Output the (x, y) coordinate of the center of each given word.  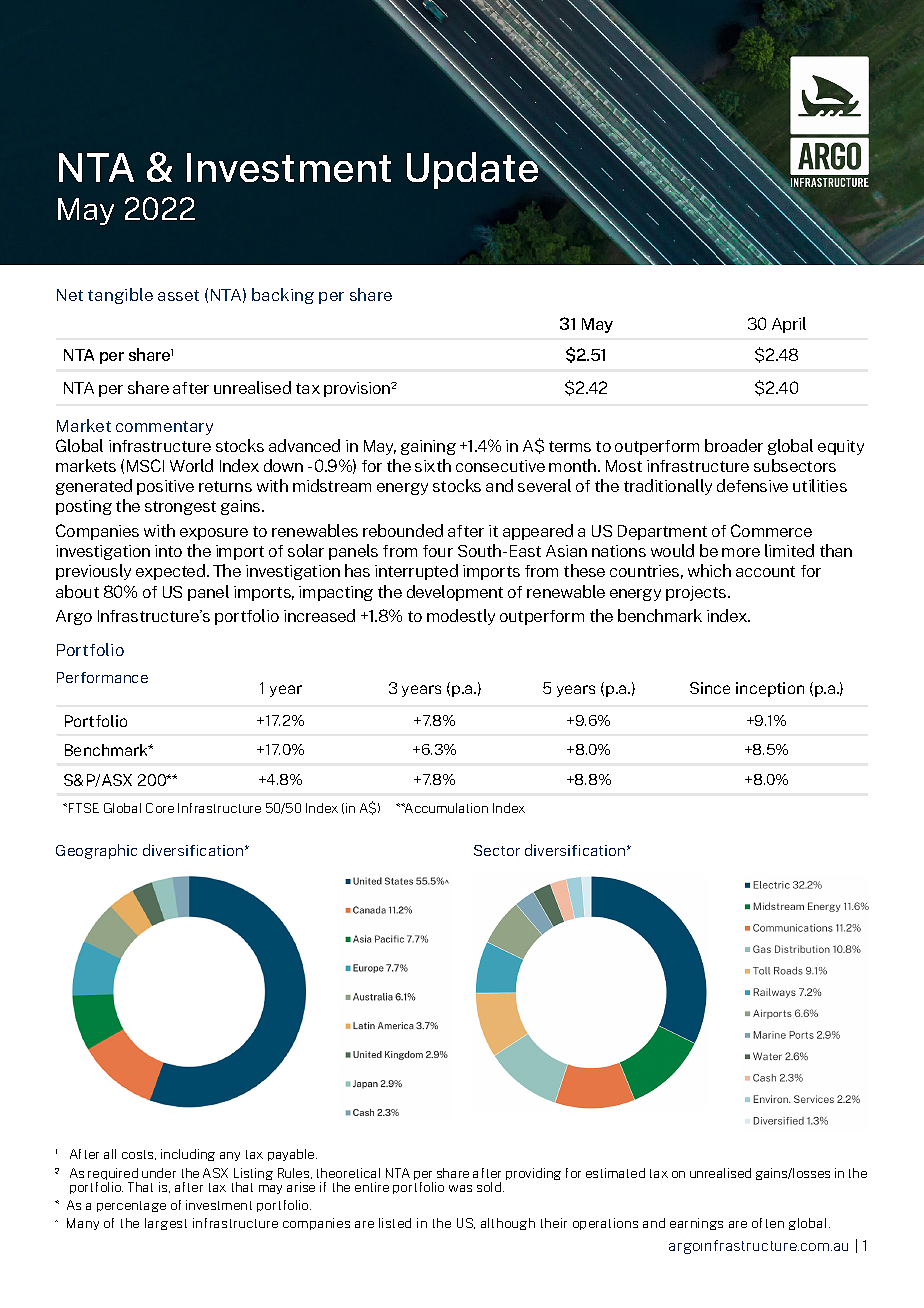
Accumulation (445, 808)
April (789, 325)
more (741, 552)
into (168, 551)
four (438, 551)
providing (533, 1174)
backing (283, 296)
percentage (131, 1206)
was (460, 1188)
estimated (615, 1173)
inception (770, 689)
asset (178, 295)
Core (160, 808)
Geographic (96, 851)
